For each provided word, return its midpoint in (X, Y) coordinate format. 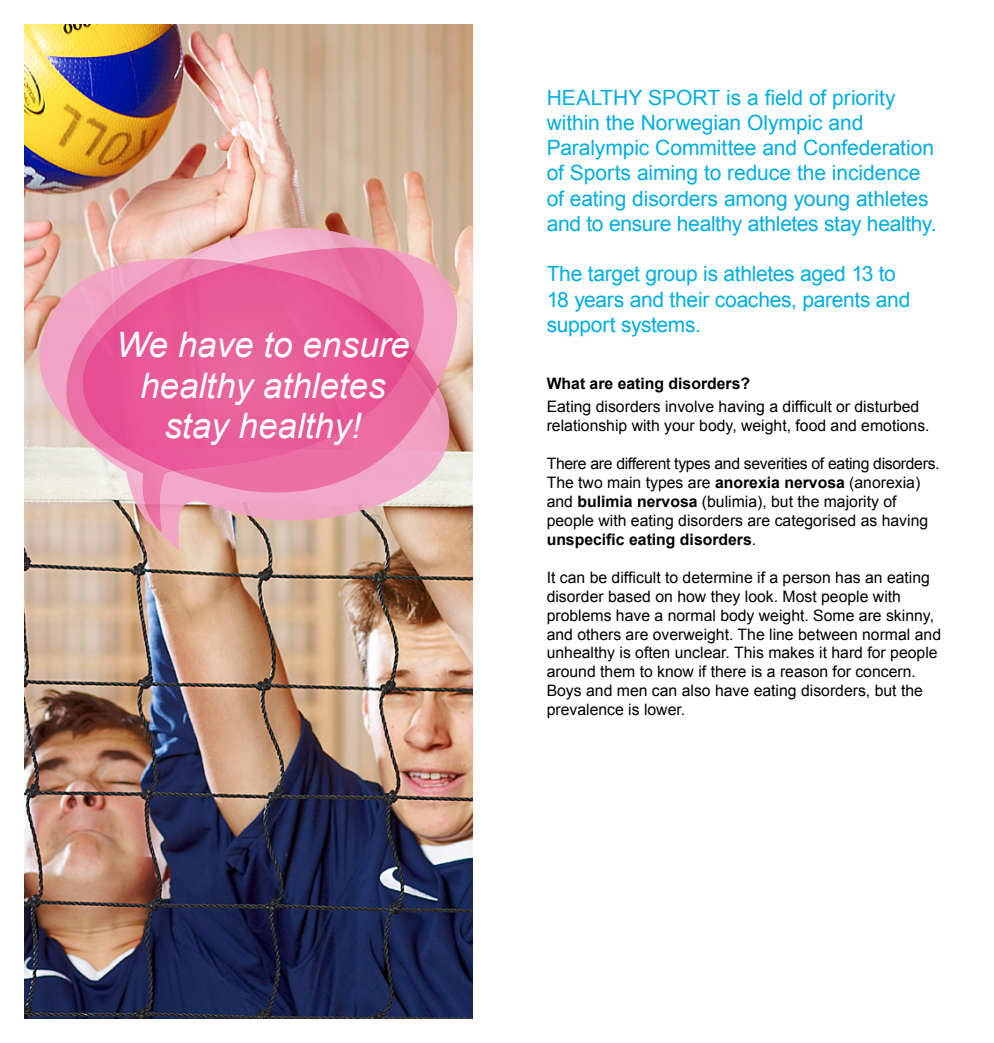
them (617, 671)
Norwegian (691, 125)
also (696, 690)
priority (864, 100)
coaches (753, 299)
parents (837, 301)
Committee (706, 147)
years (599, 303)
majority (851, 503)
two (590, 483)
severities (775, 463)
